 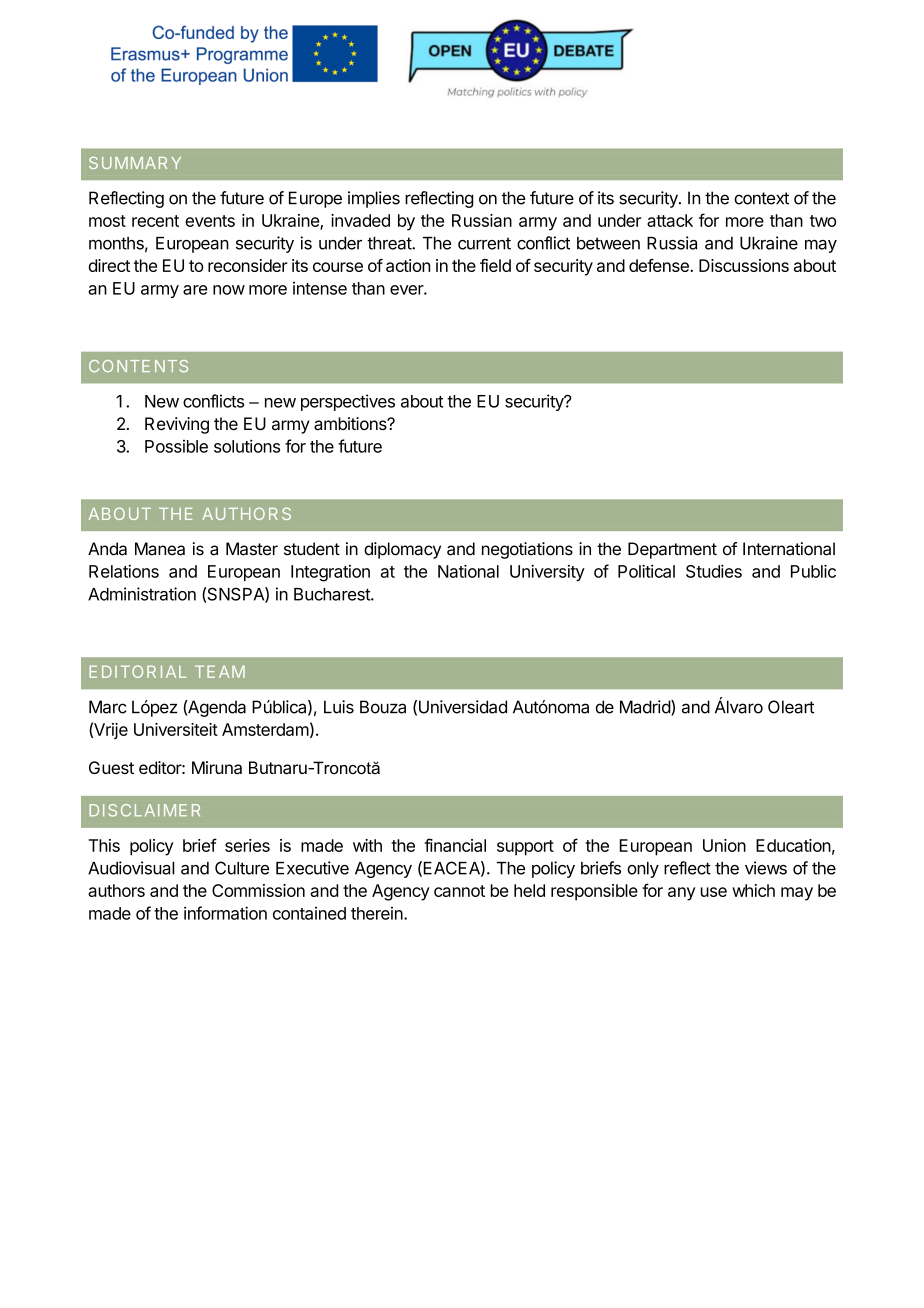 I want to click on diplomacy, so click(x=402, y=550).
